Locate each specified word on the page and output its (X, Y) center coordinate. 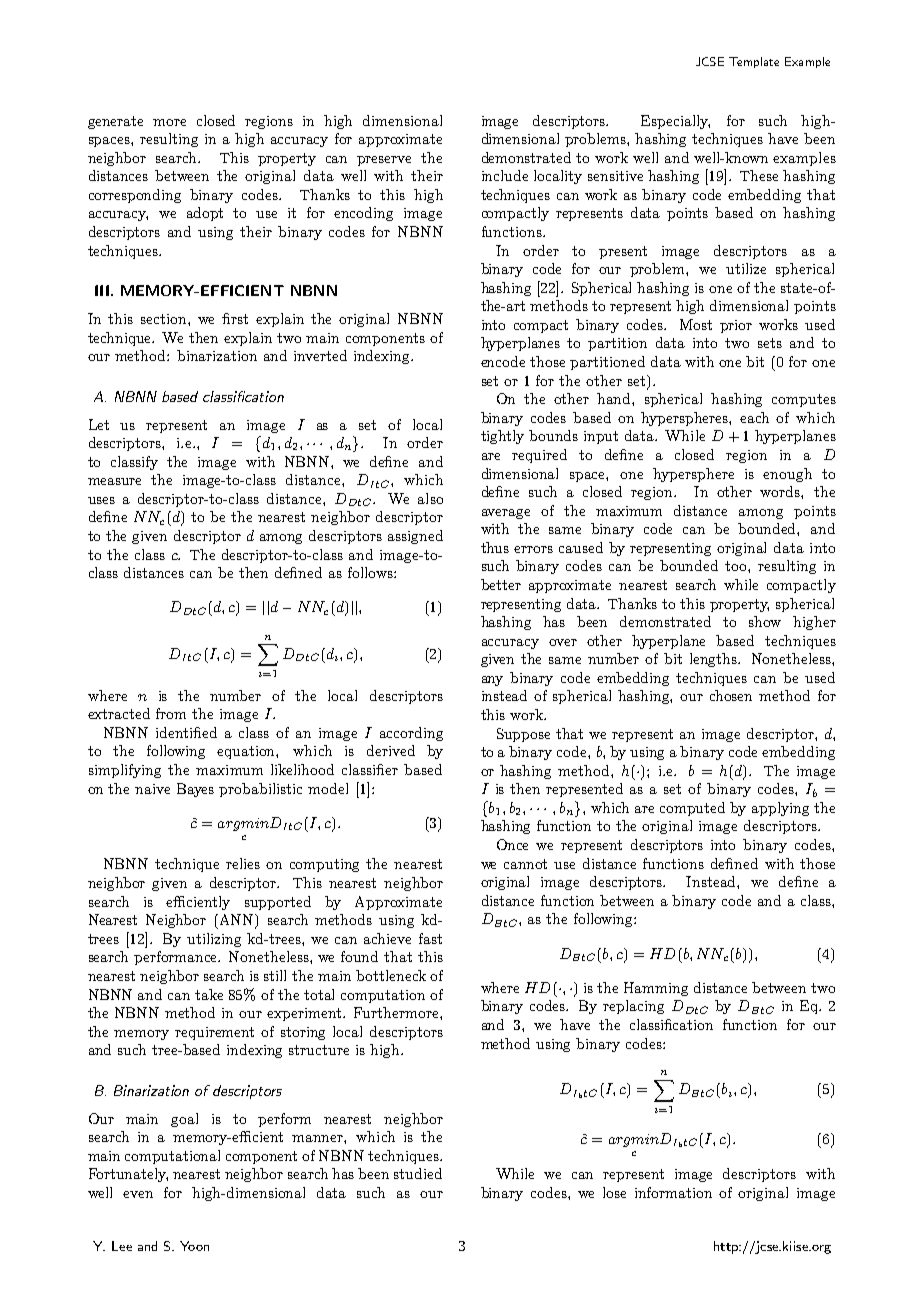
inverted (320, 355)
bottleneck (391, 975)
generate (115, 122)
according (411, 734)
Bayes (195, 790)
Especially (675, 122)
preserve (384, 161)
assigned (415, 537)
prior (736, 326)
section (165, 319)
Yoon (194, 1246)
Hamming (656, 989)
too (737, 566)
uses (101, 500)
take (209, 994)
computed (692, 809)
